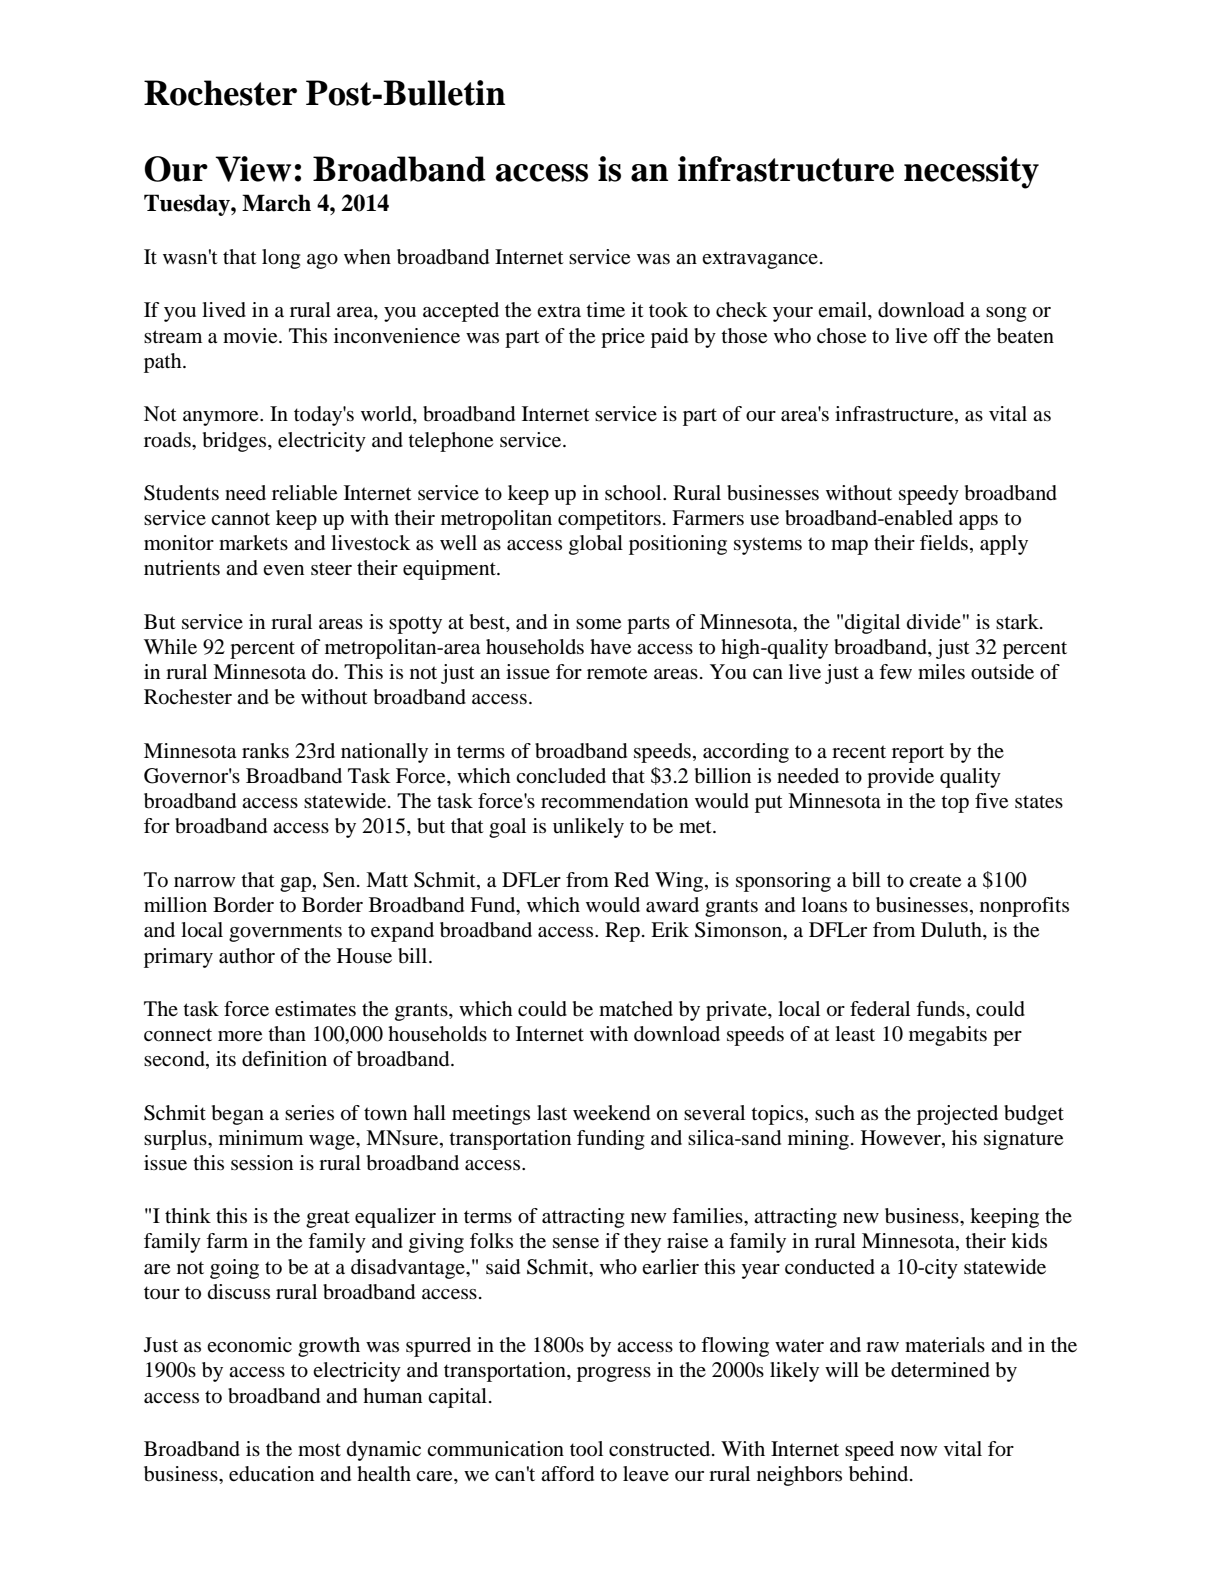 This screenshot has height=1582, width=1222. What do you see at coordinates (605, 310) in the screenshot?
I see `time` at bounding box center [605, 310].
